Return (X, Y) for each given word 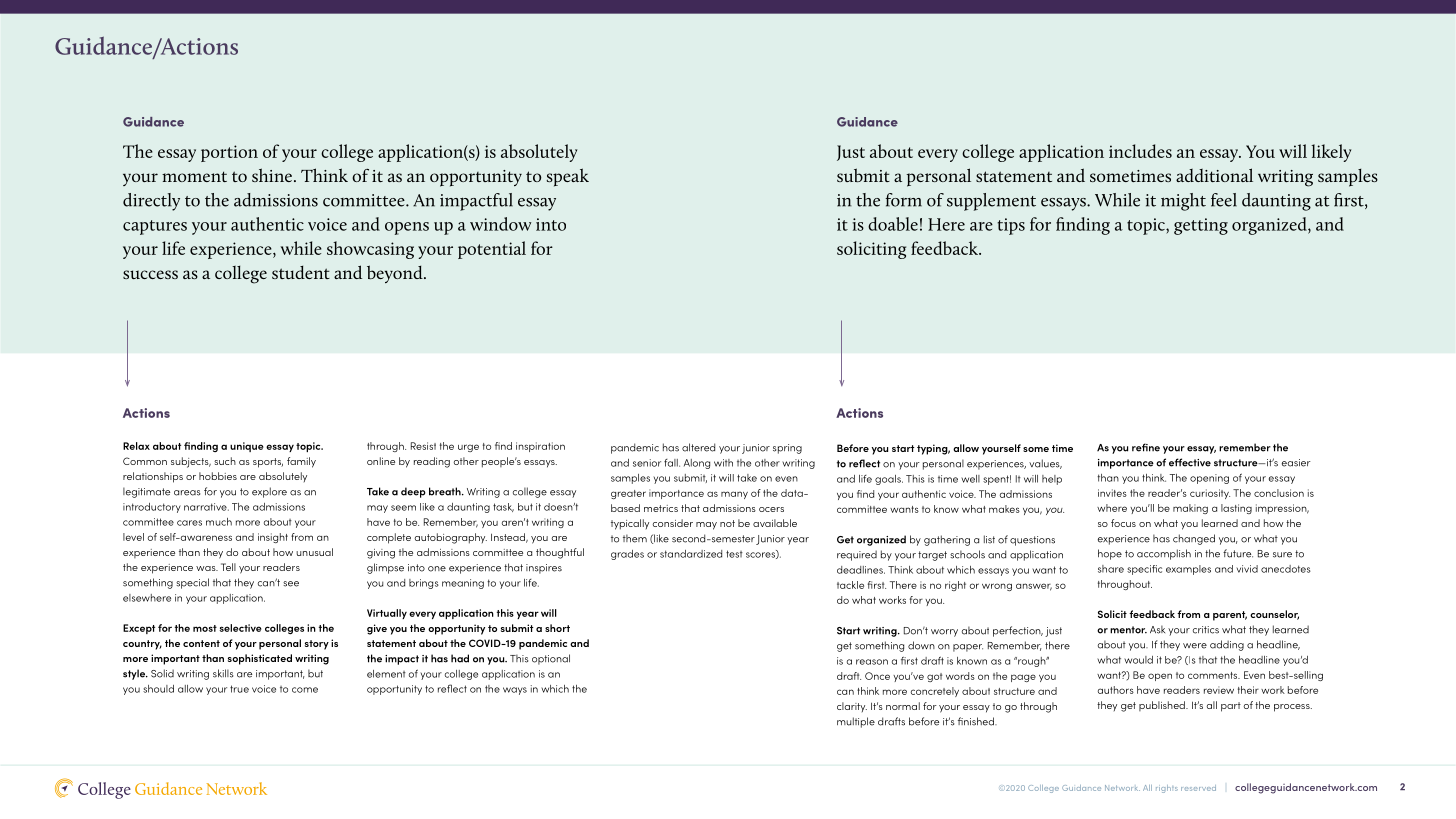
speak (567, 177)
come (305, 690)
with (723, 463)
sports (268, 463)
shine (272, 175)
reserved (1198, 788)
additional (1214, 175)
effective (1190, 462)
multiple (856, 722)
